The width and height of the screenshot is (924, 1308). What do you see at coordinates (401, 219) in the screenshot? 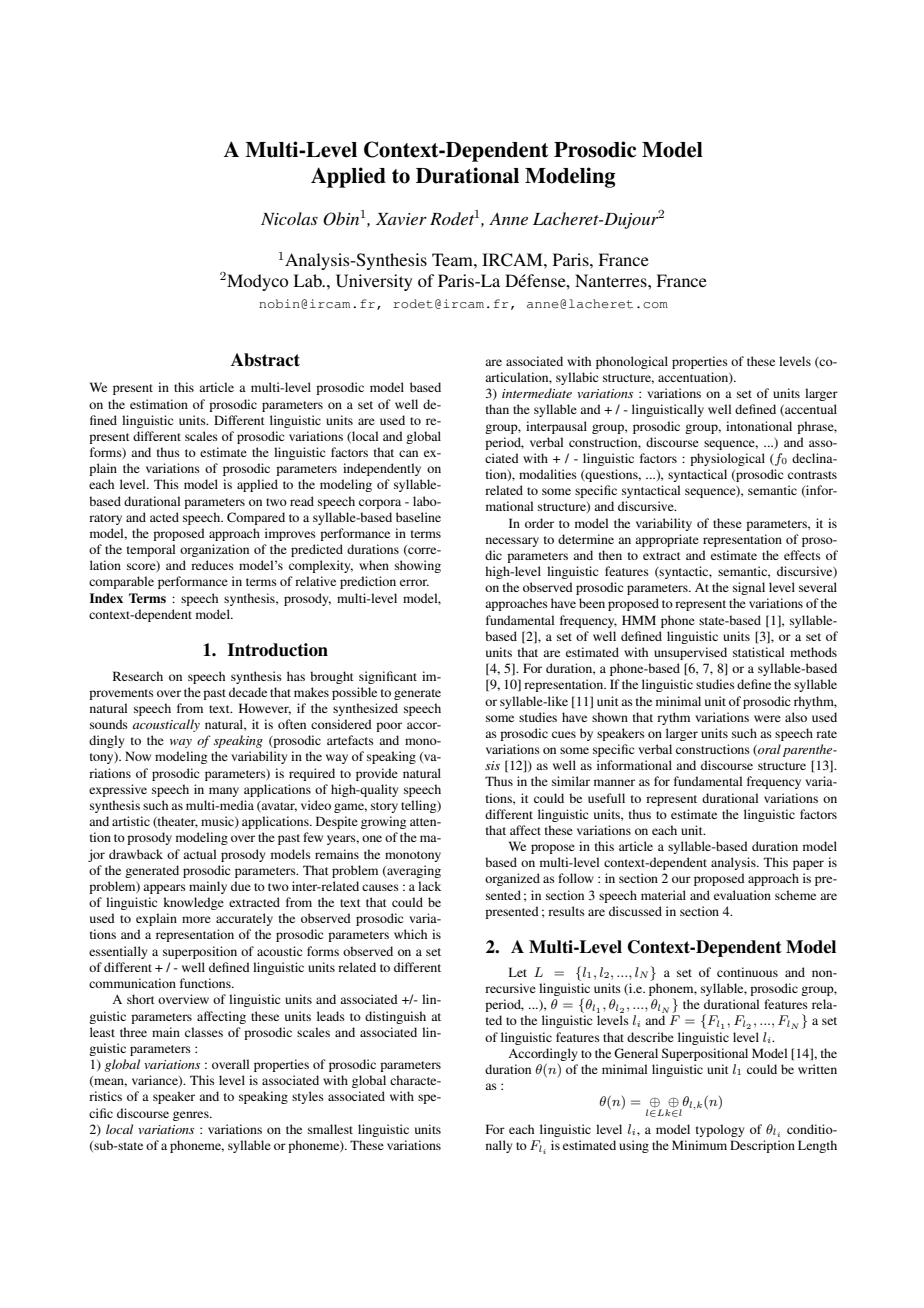
I see `Xavier` at bounding box center [401, 219].
